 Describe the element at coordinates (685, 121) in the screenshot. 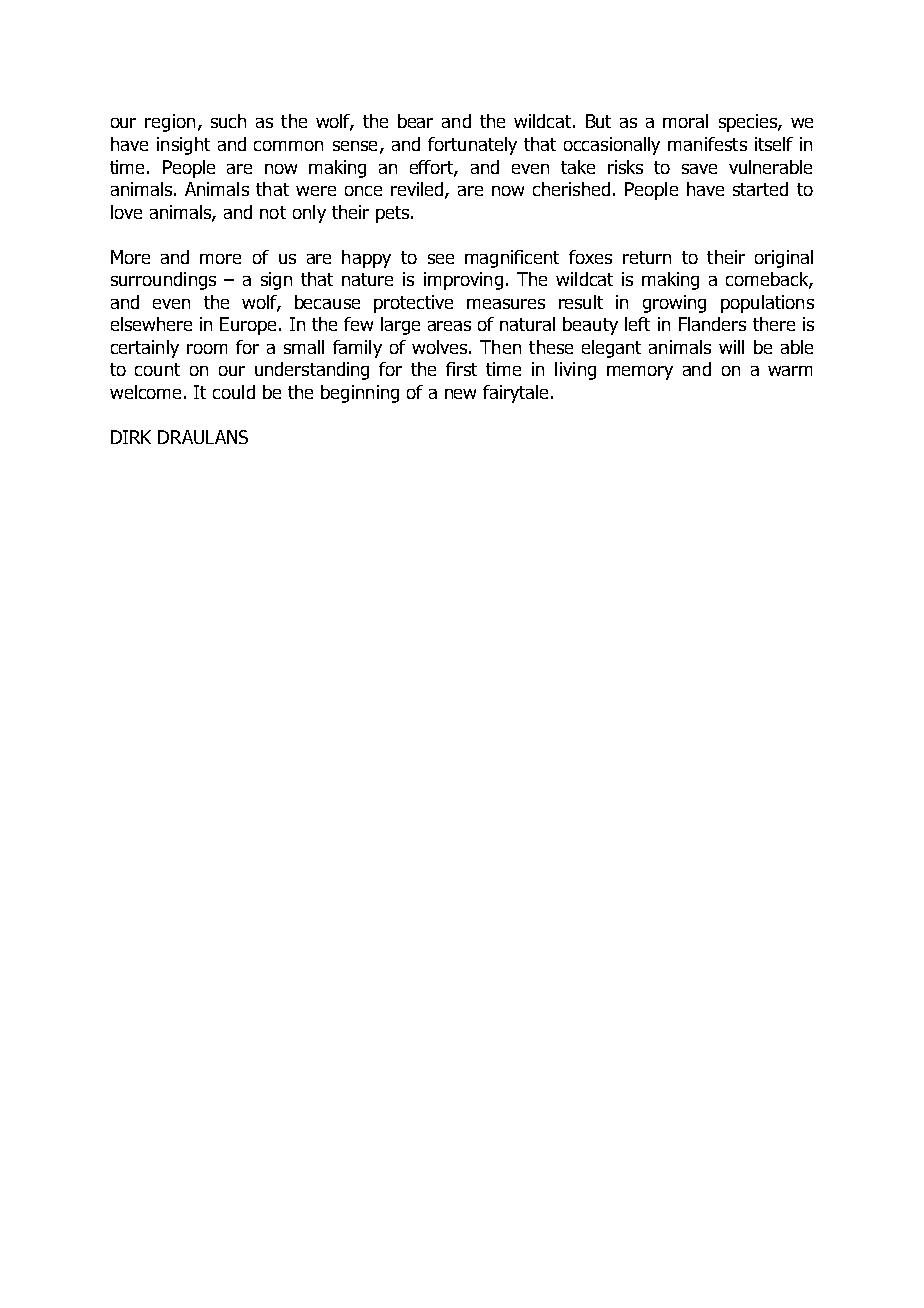

I see `moral` at that location.
